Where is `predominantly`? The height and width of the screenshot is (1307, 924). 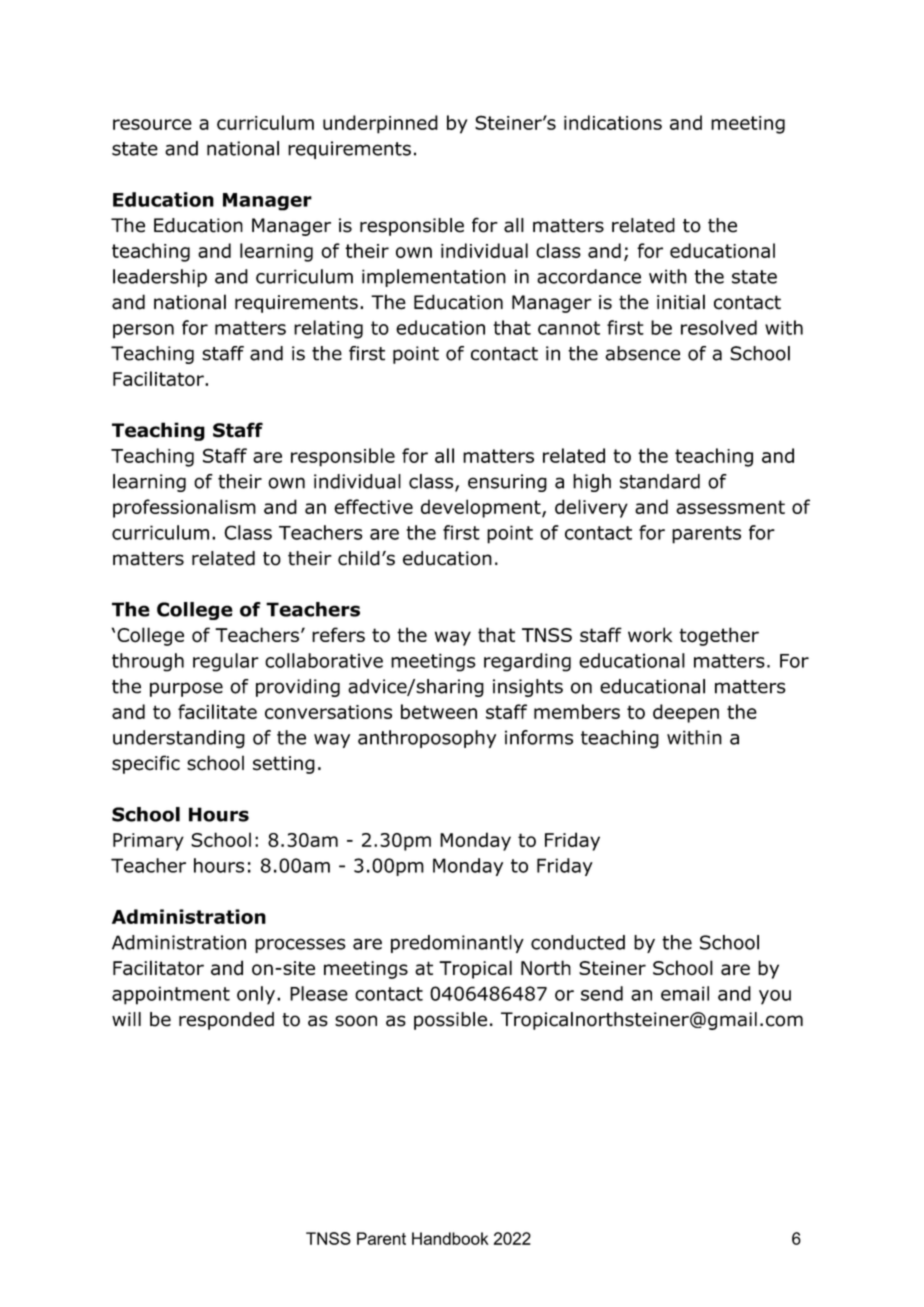 predominantly is located at coordinates (457, 944).
